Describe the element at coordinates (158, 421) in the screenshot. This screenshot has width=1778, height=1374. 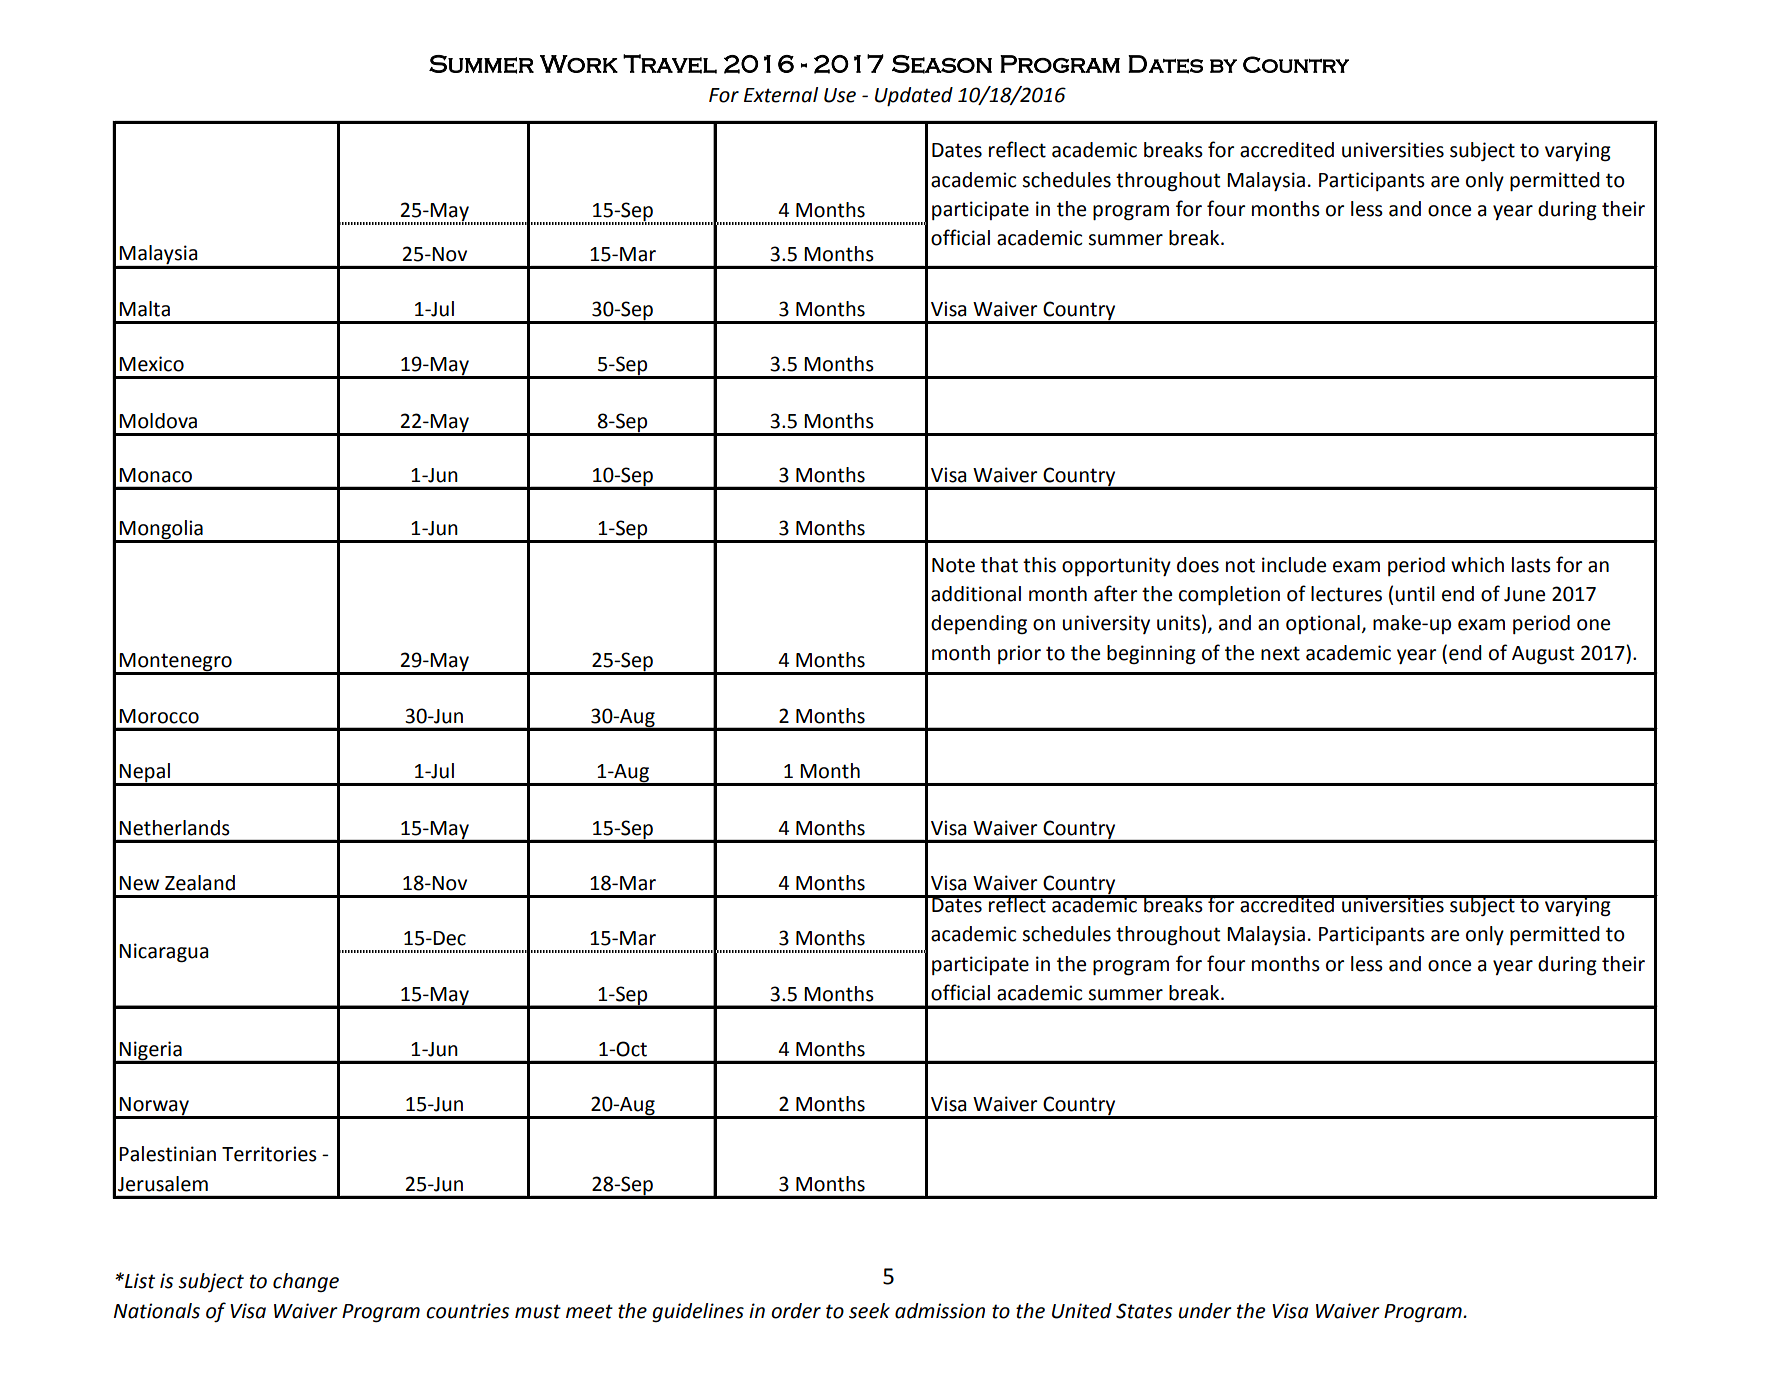
I see `Moldova` at that location.
